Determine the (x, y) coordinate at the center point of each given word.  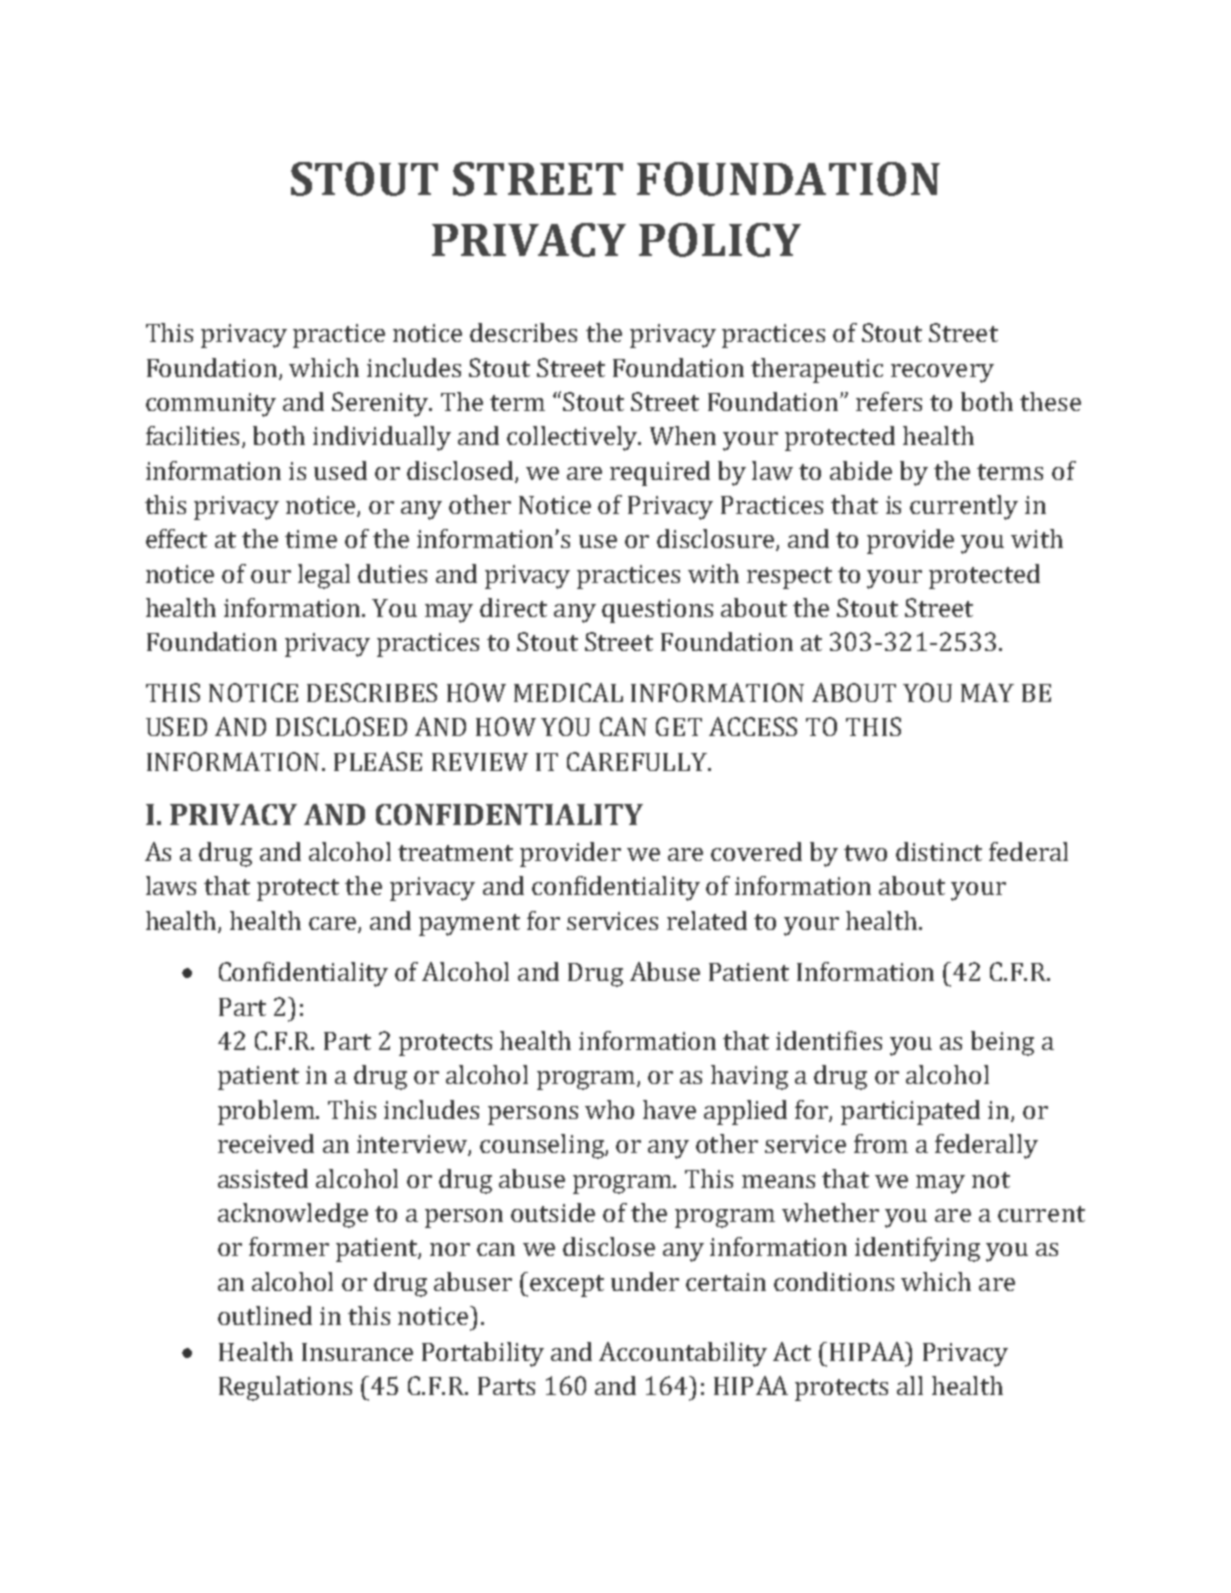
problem (268, 1112)
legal (324, 576)
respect (789, 578)
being (1002, 1043)
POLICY (720, 240)
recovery (942, 373)
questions (657, 611)
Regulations (285, 1388)
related (707, 920)
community (211, 405)
